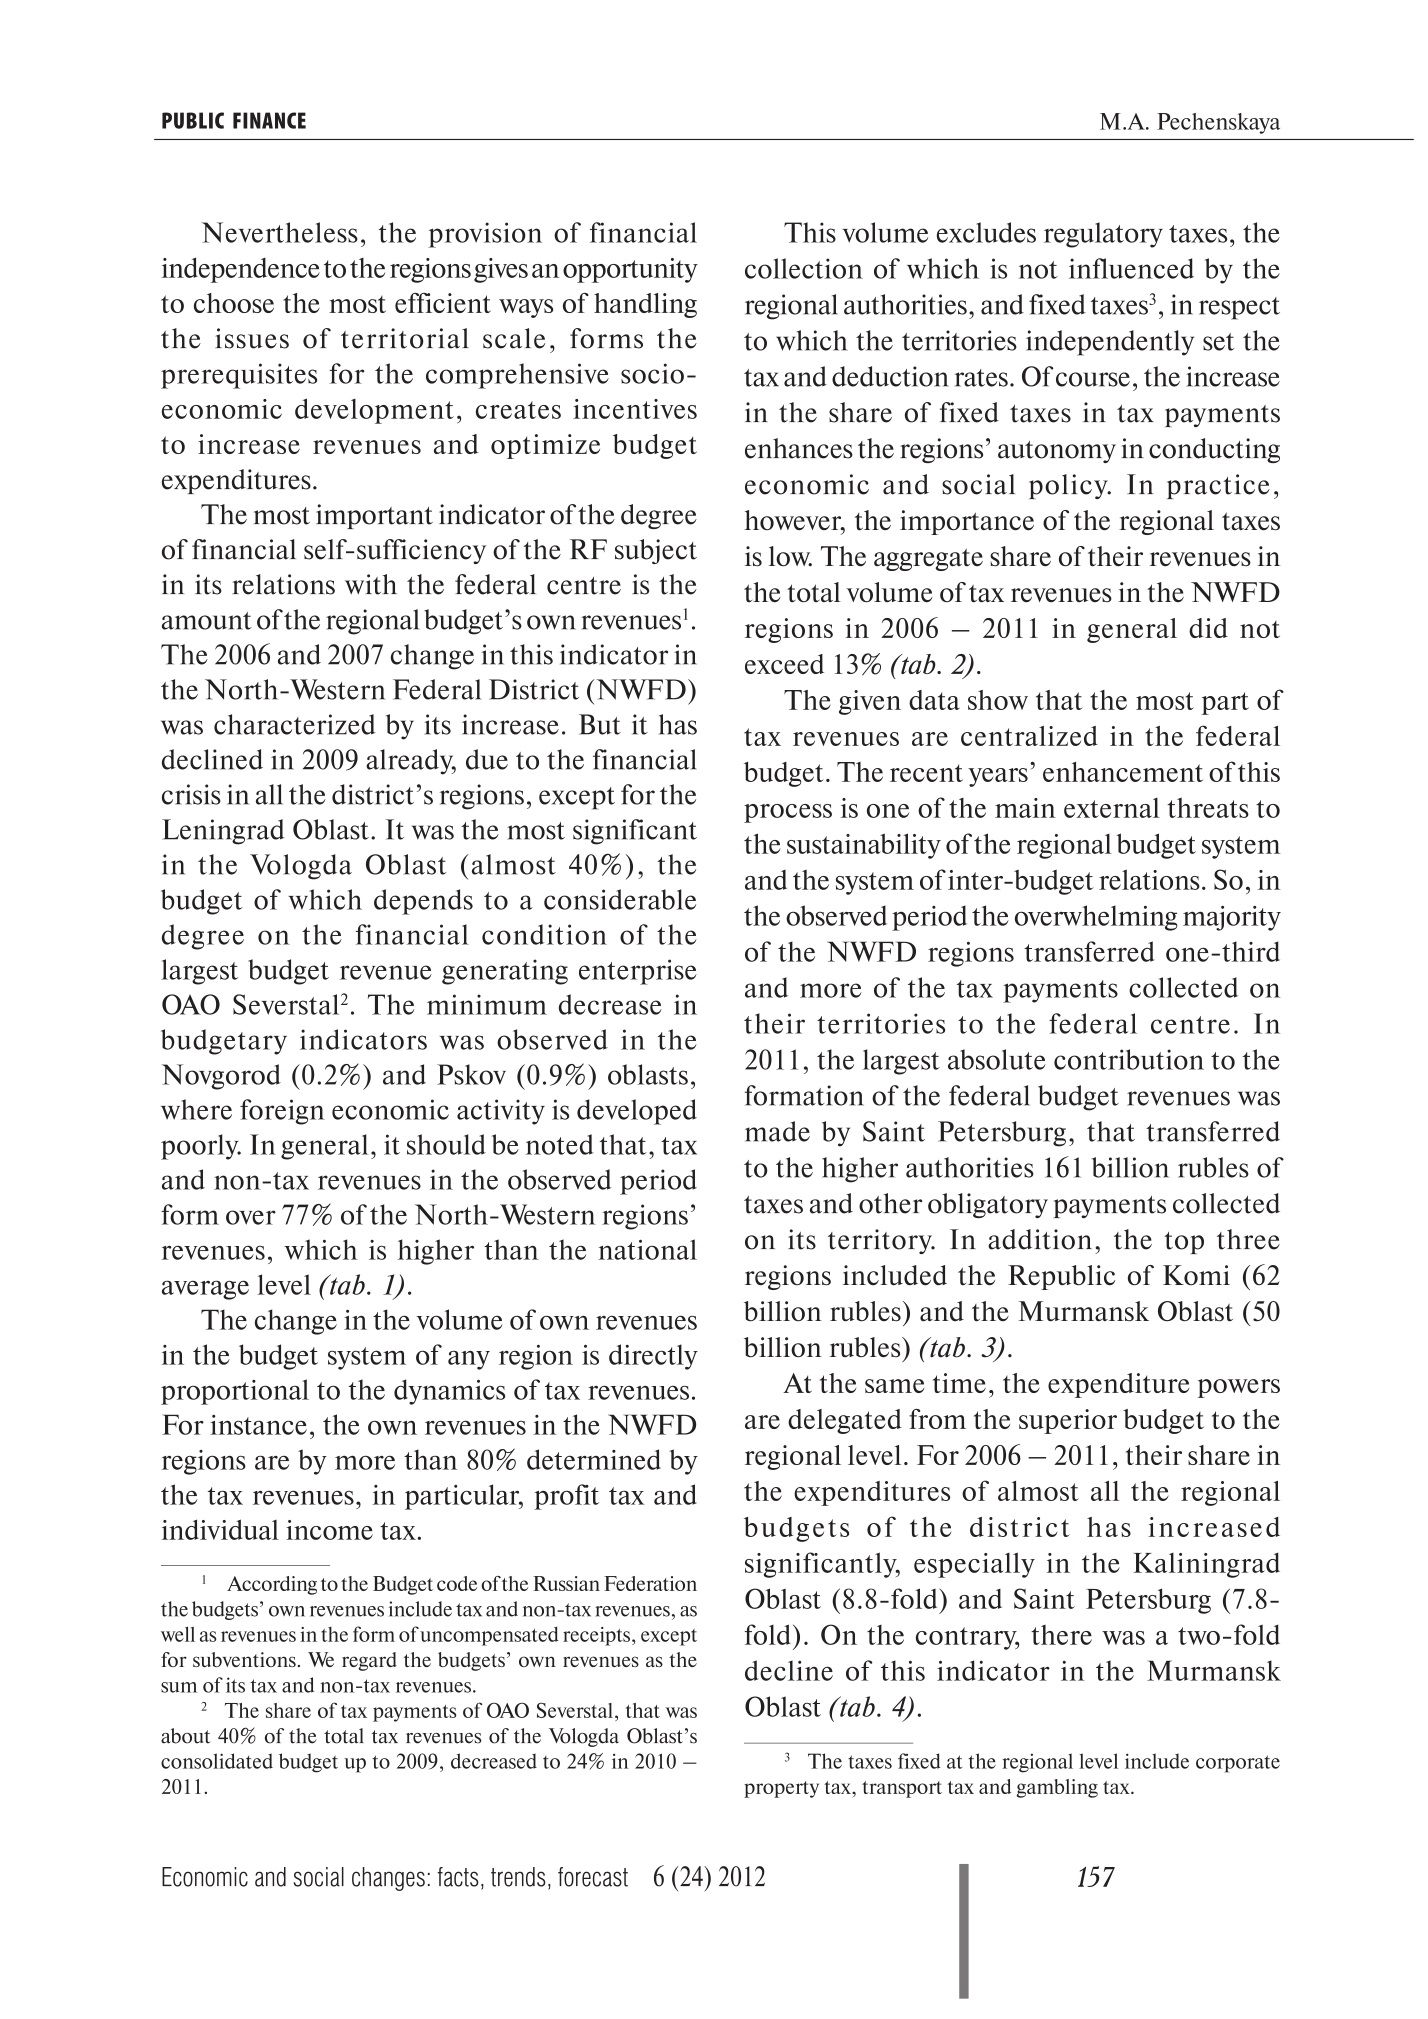 The image size is (1428, 2019). I want to click on contribution, so click(1129, 1059).
